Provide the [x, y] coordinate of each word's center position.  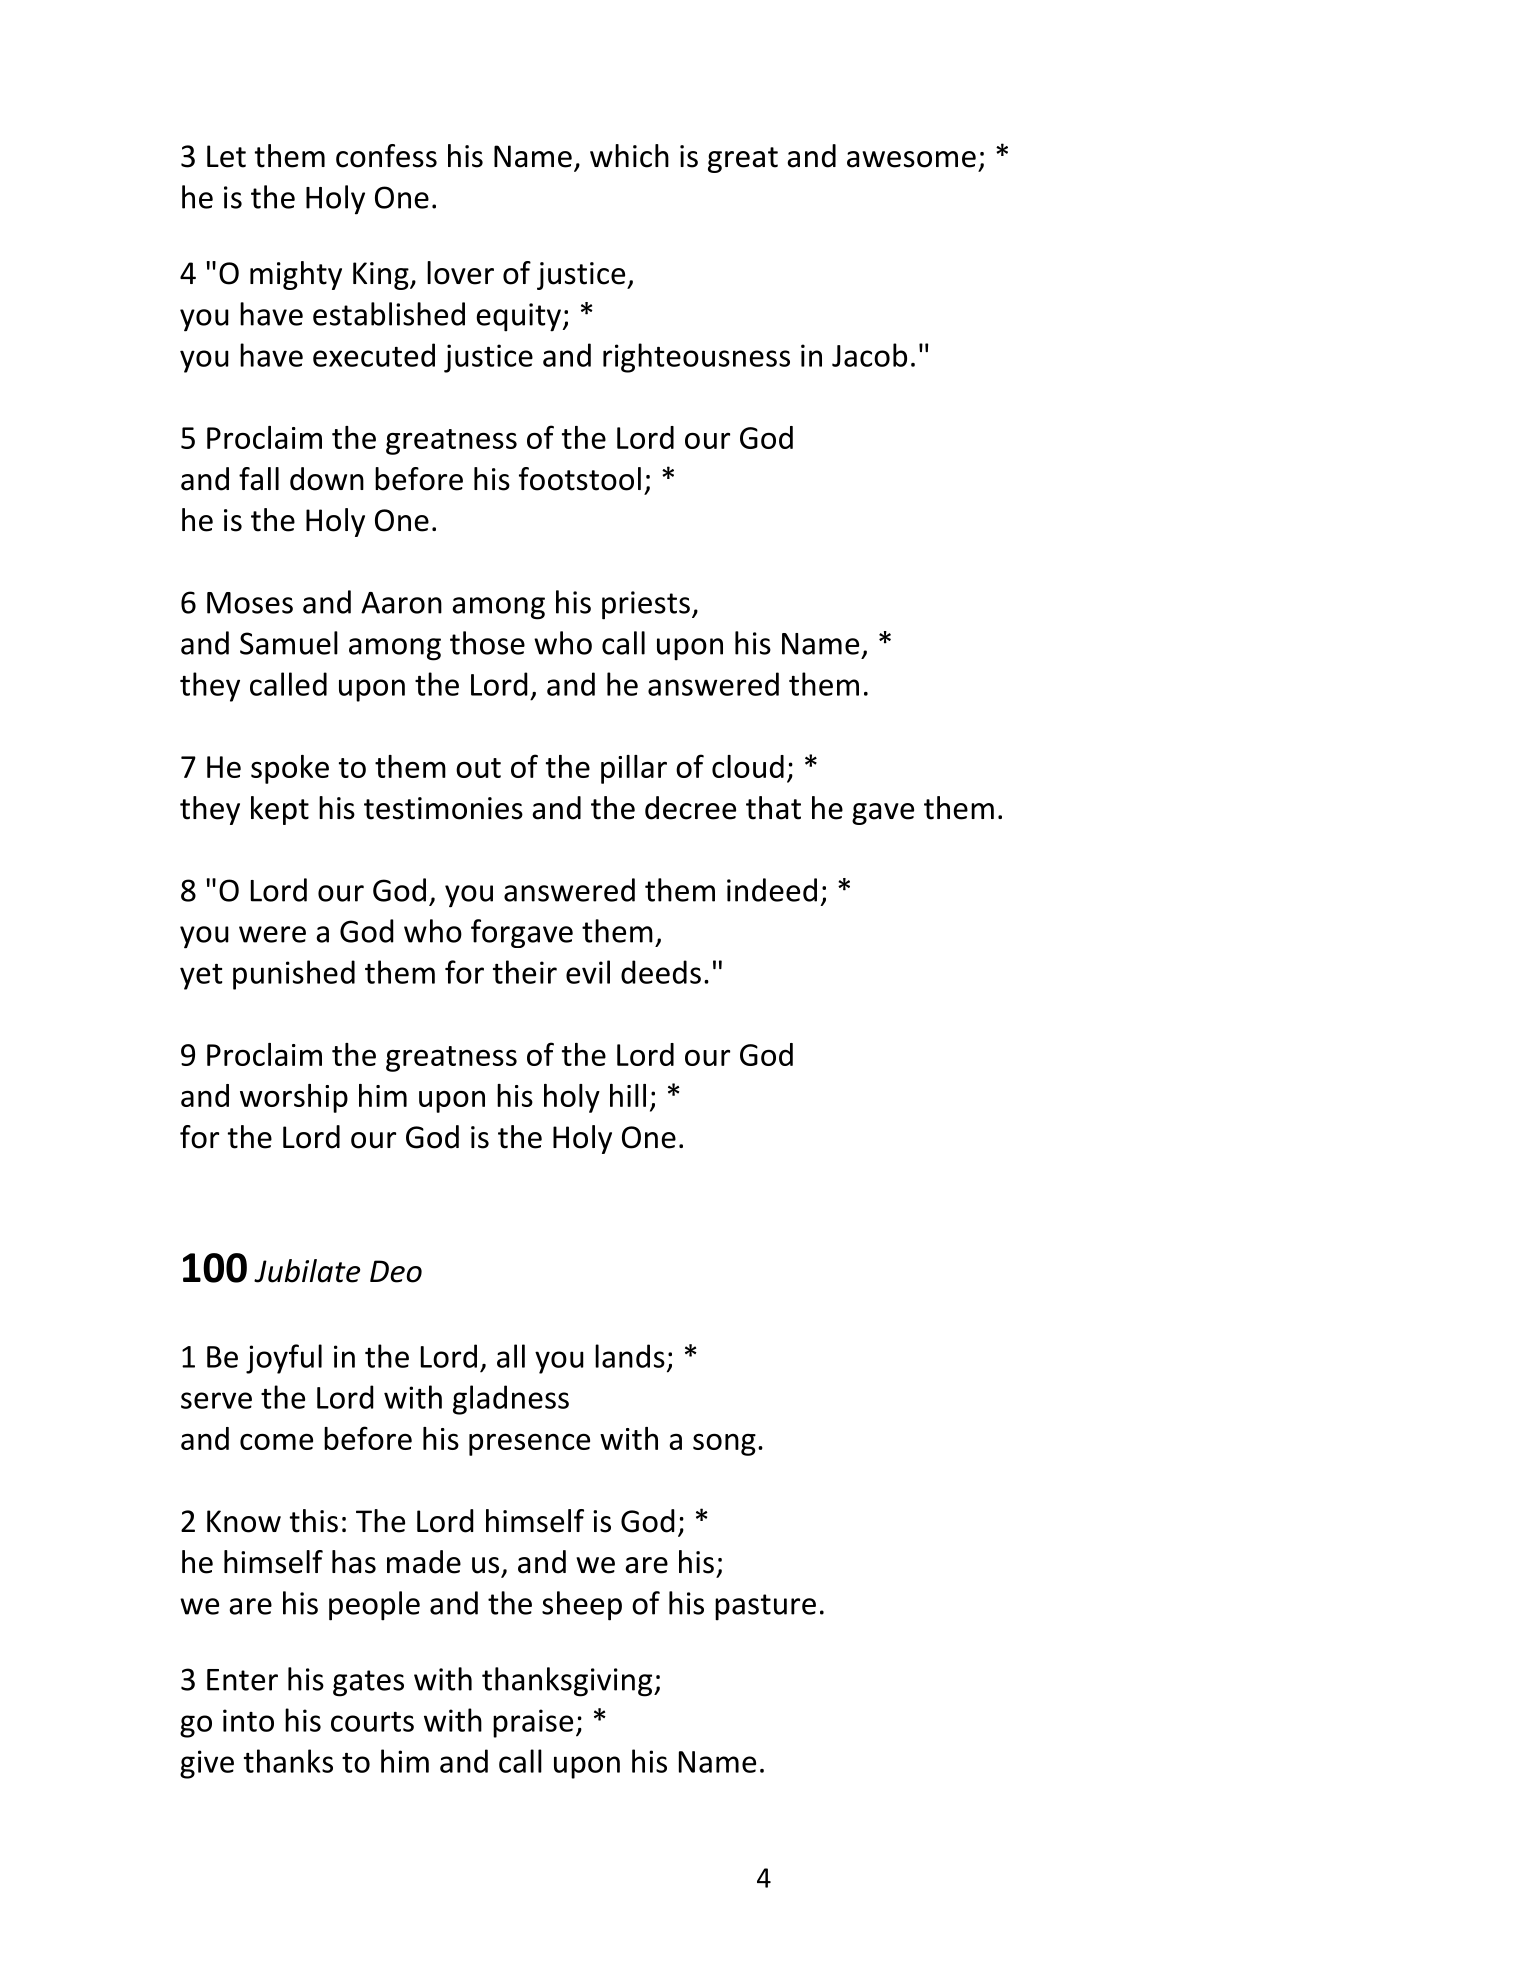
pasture [765, 1607]
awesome [911, 159]
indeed [772, 890]
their [525, 972]
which [629, 156]
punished [294, 975]
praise [533, 1723]
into [248, 1720]
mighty [296, 275]
